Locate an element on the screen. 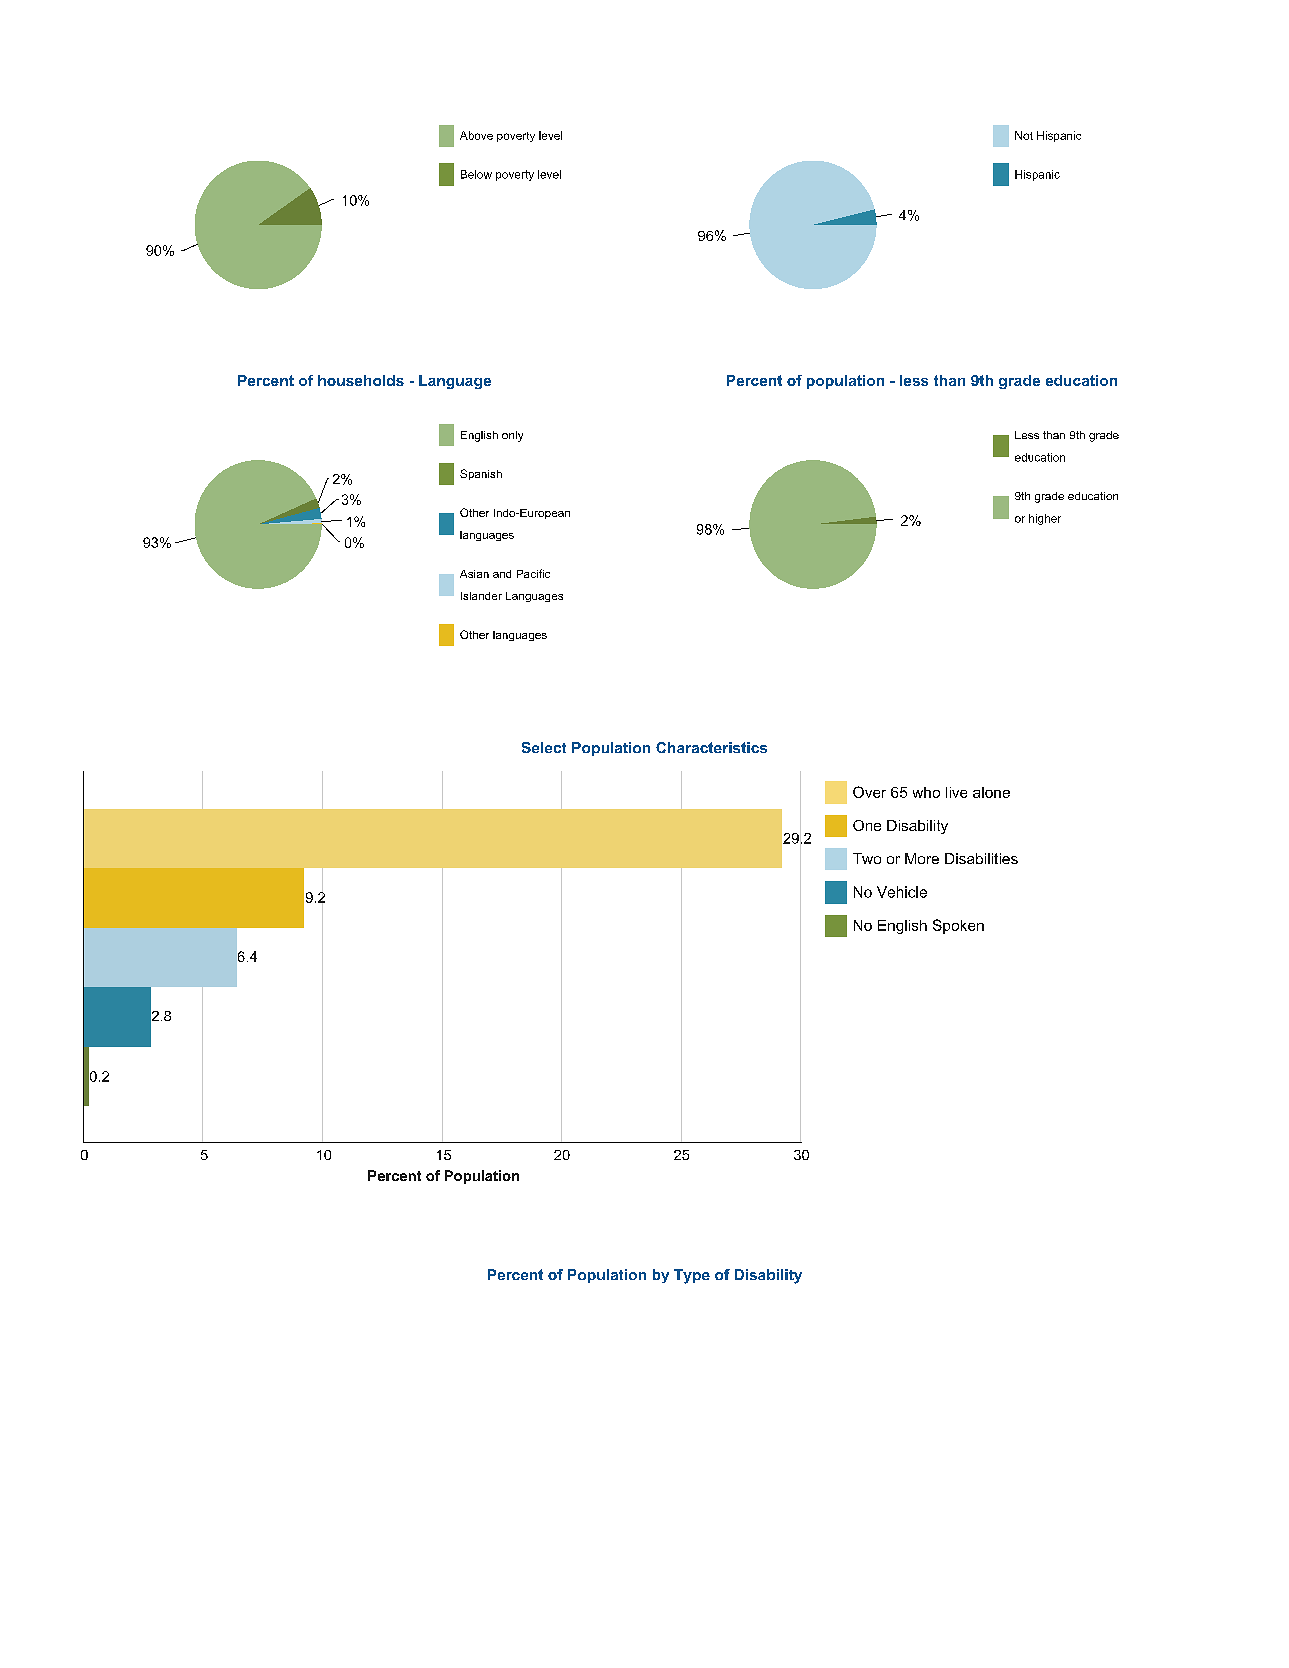 The height and width of the screenshot is (1668, 1289). Characteristics is located at coordinates (711, 747).
